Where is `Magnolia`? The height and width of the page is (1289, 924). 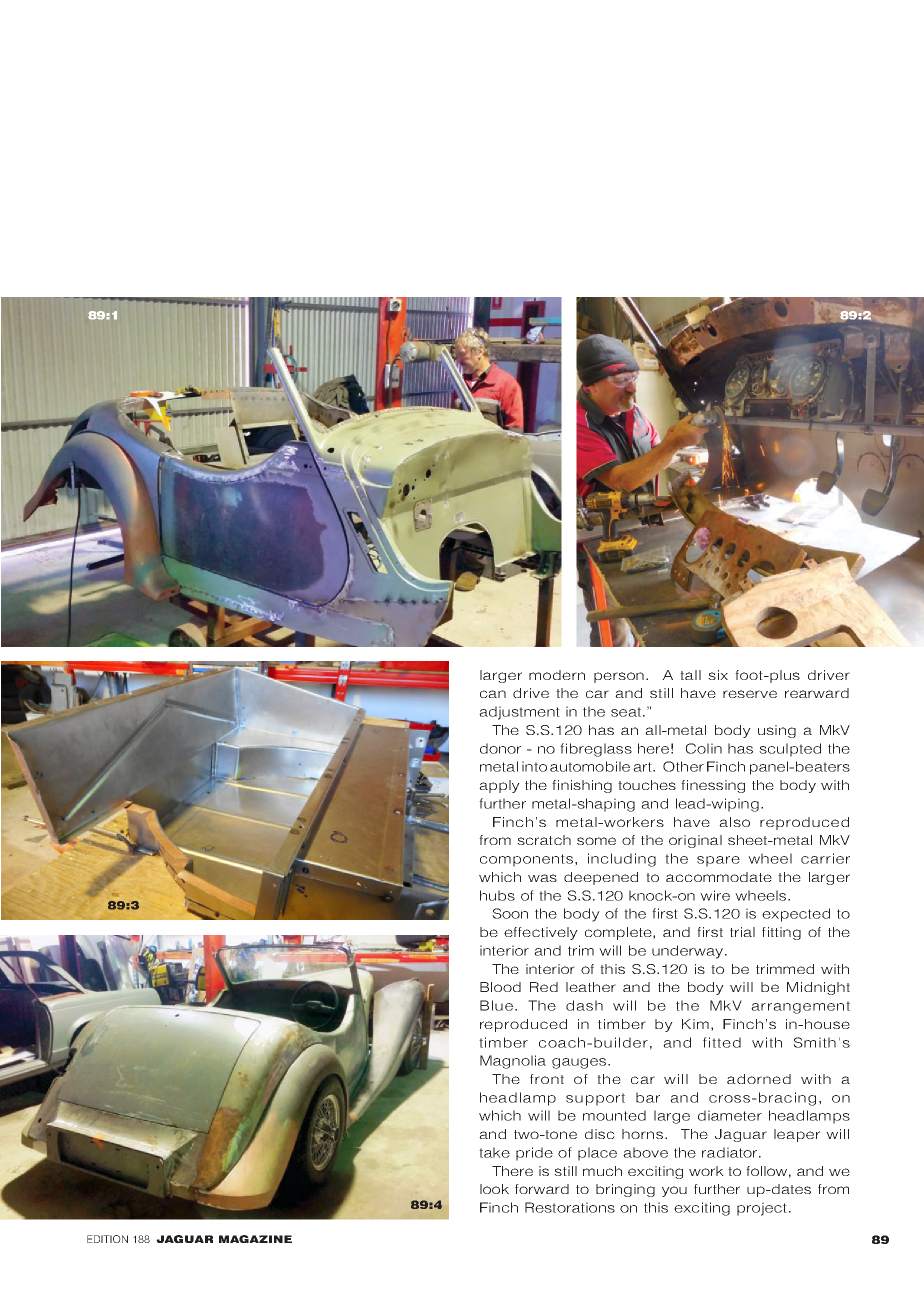
Magnolia is located at coordinates (513, 1062).
